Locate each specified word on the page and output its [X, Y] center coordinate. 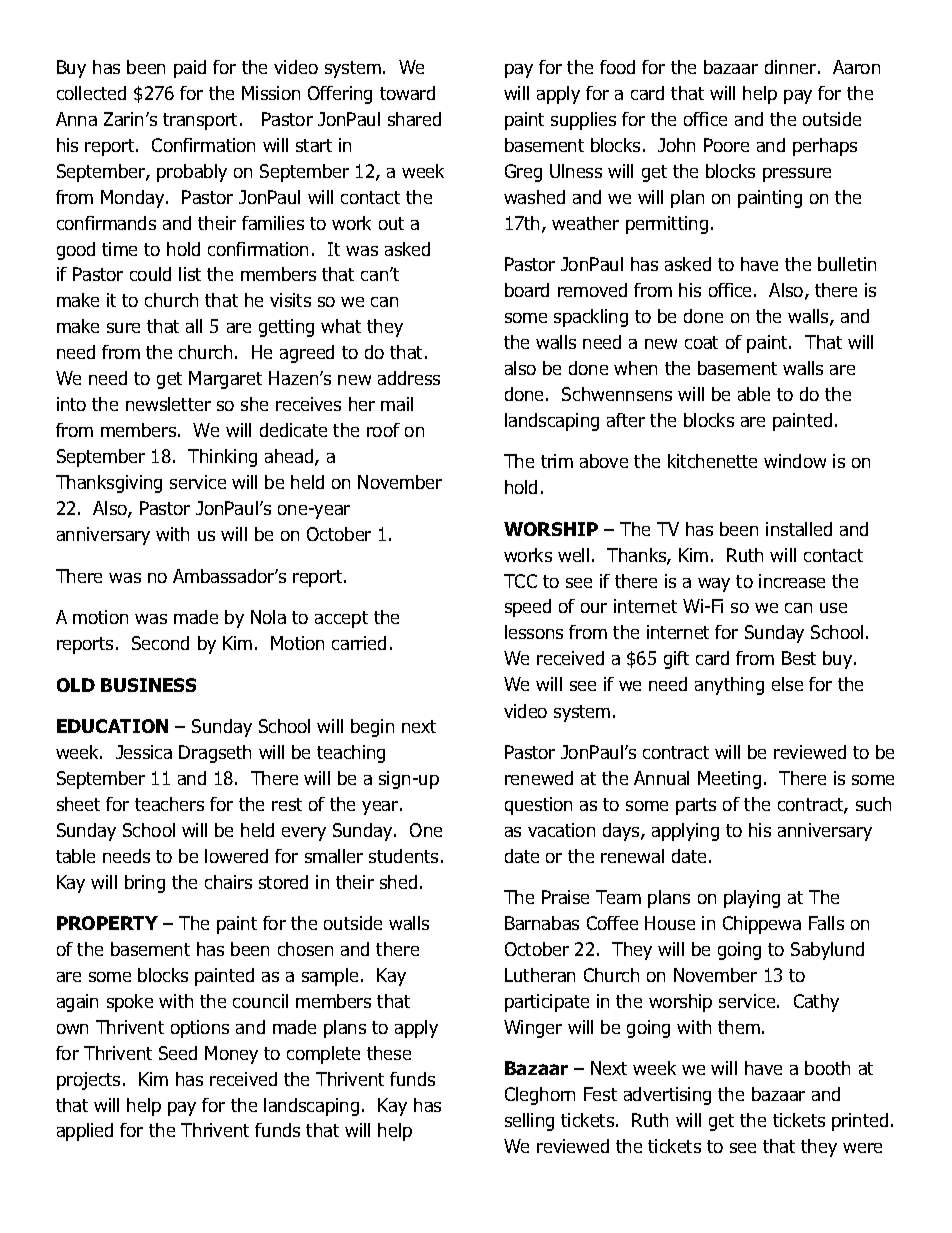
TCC [520, 581]
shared [414, 119]
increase [792, 581]
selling [529, 1122]
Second [160, 643]
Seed [178, 1053]
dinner [790, 67]
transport [202, 121]
